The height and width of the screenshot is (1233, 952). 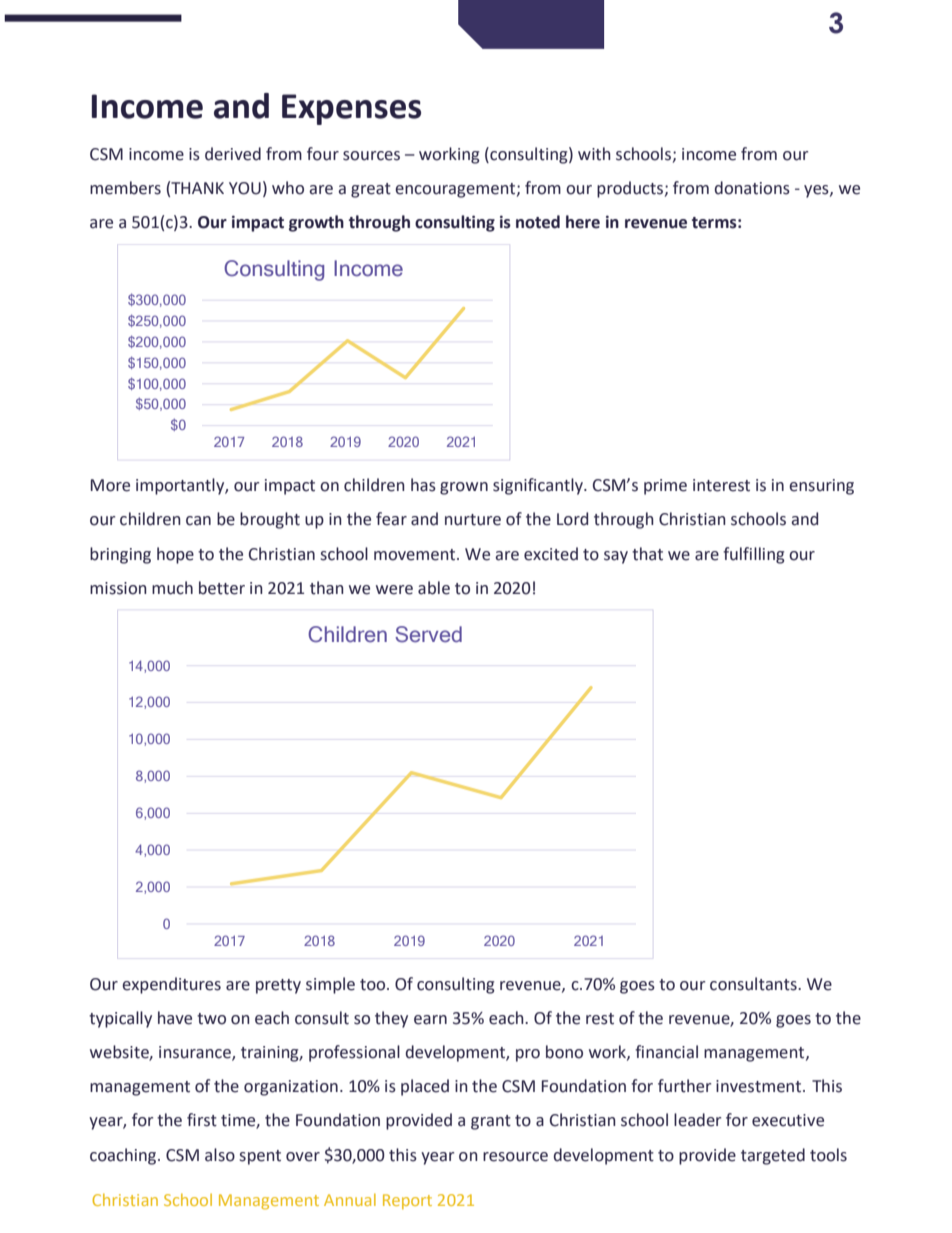 What do you see at coordinates (754, 555) in the screenshot?
I see `fulfilling` at bounding box center [754, 555].
